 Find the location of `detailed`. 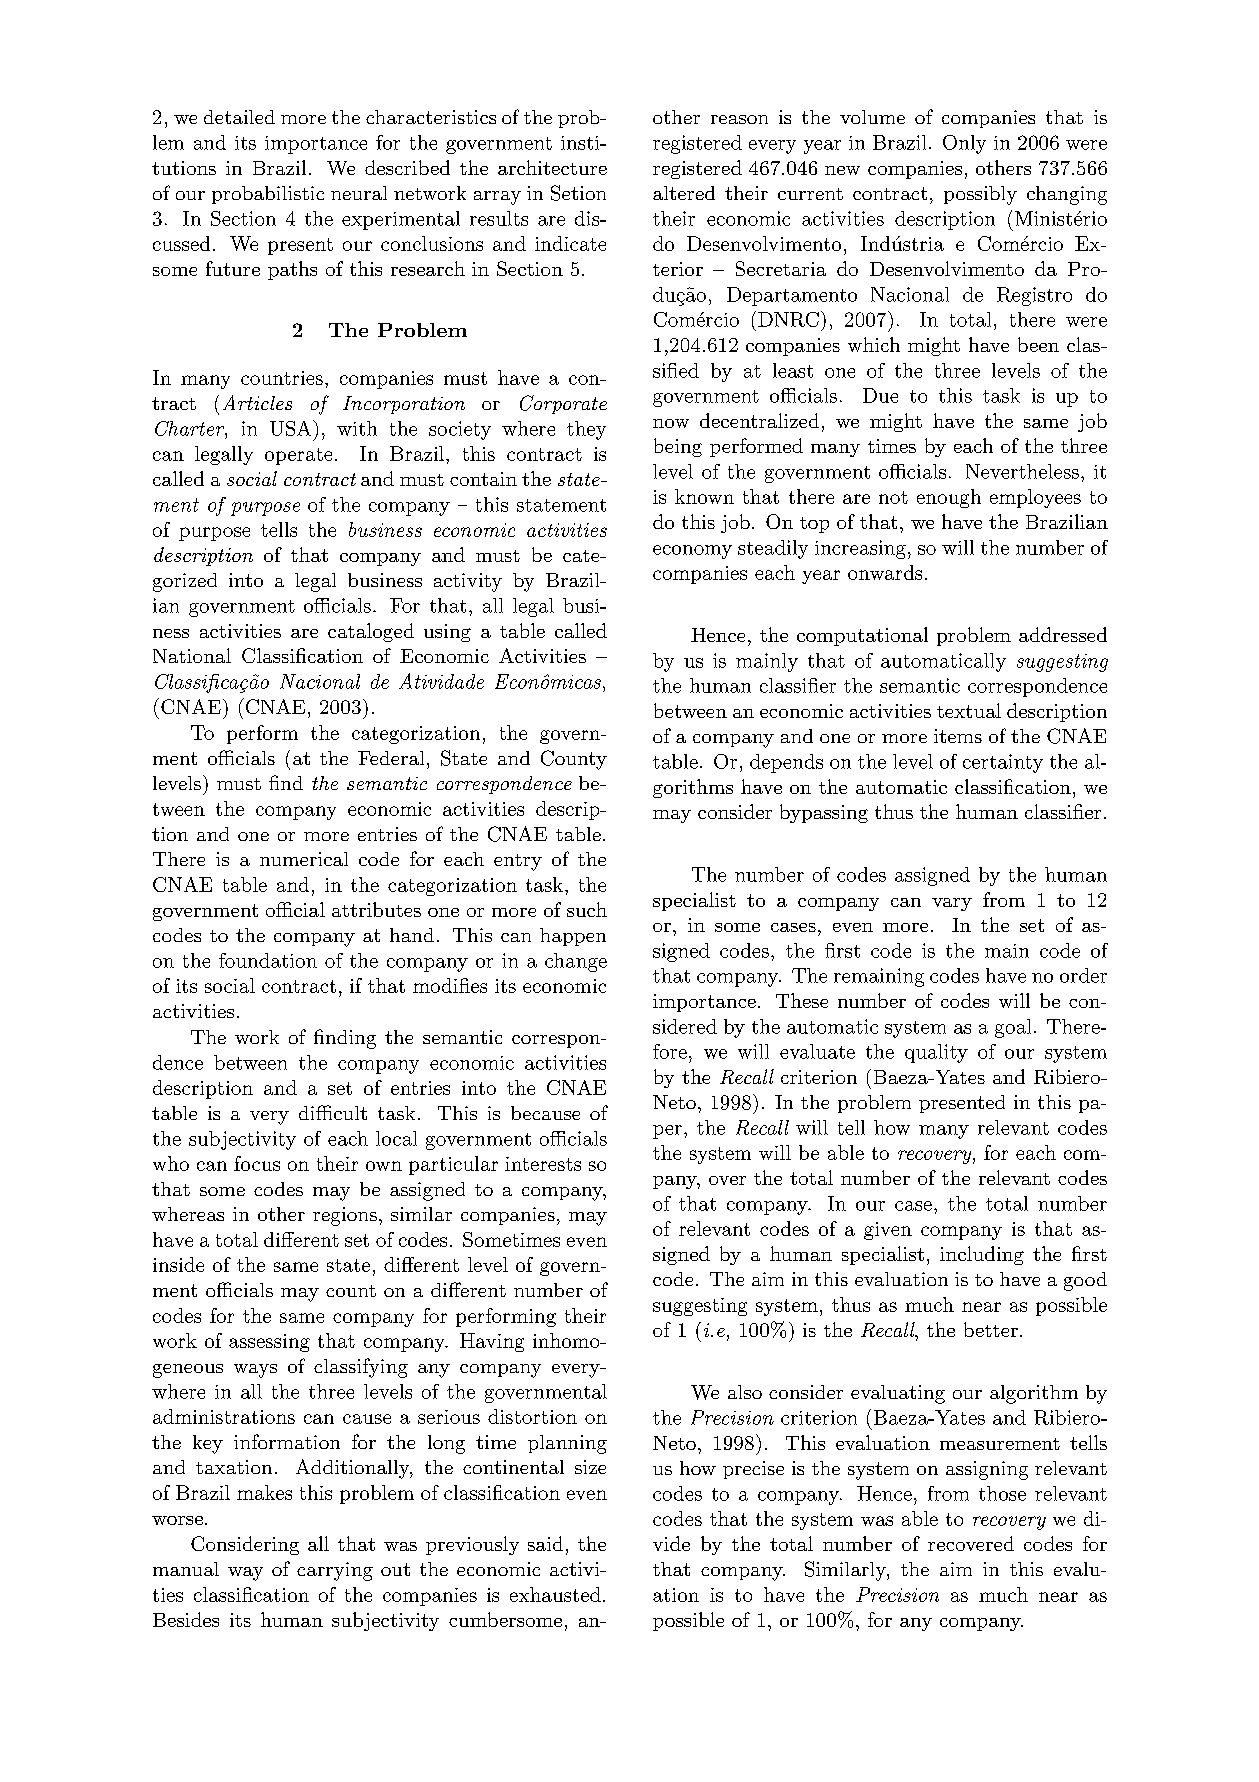

detailed is located at coordinates (239, 117).
